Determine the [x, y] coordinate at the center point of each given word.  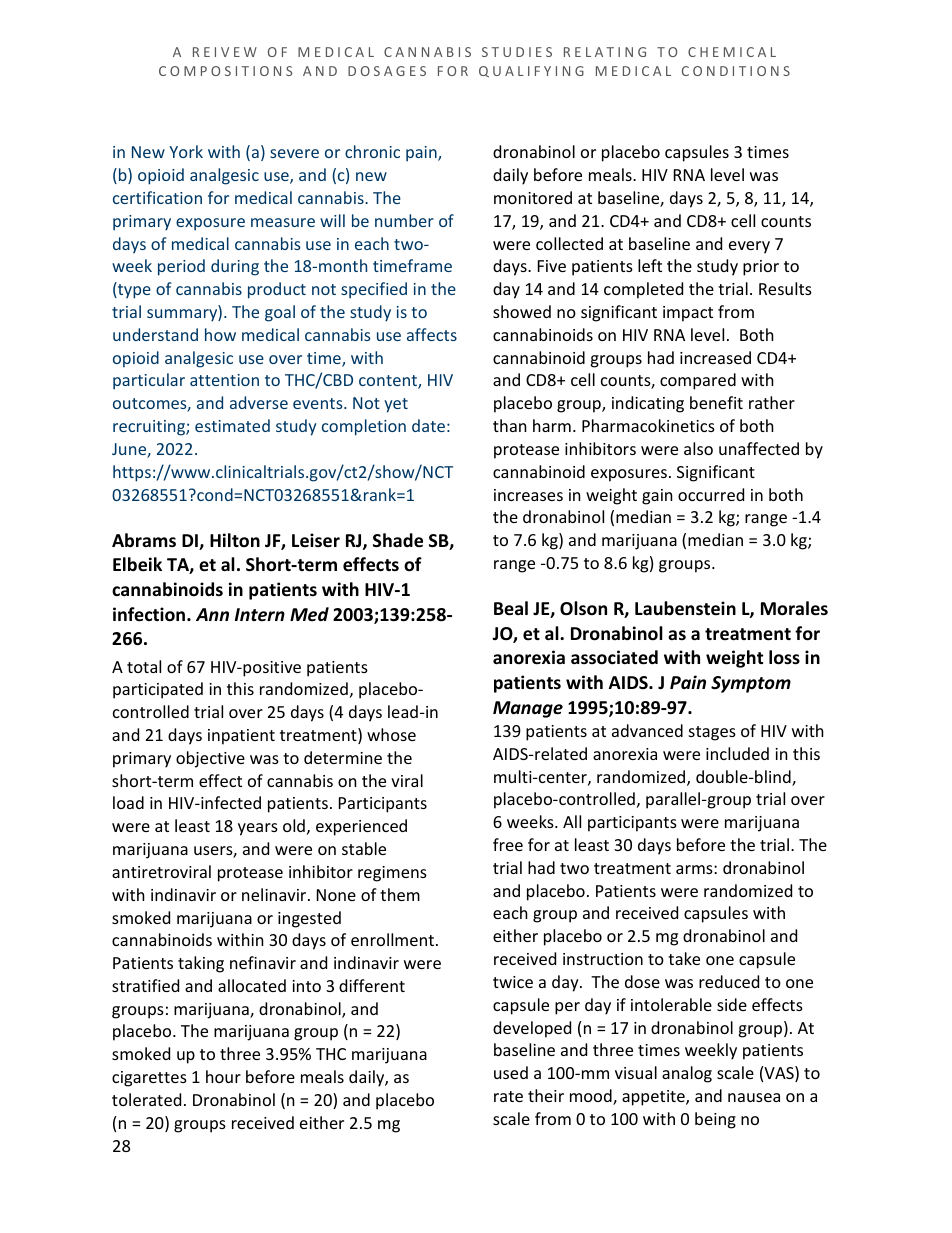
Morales [794, 608]
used [511, 1072]
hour [223, 1076]
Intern [260, 614]
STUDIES [517, 52]
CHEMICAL [732, 52]
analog [687, 1074]
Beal [511, 608]
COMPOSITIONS [225, 71]
